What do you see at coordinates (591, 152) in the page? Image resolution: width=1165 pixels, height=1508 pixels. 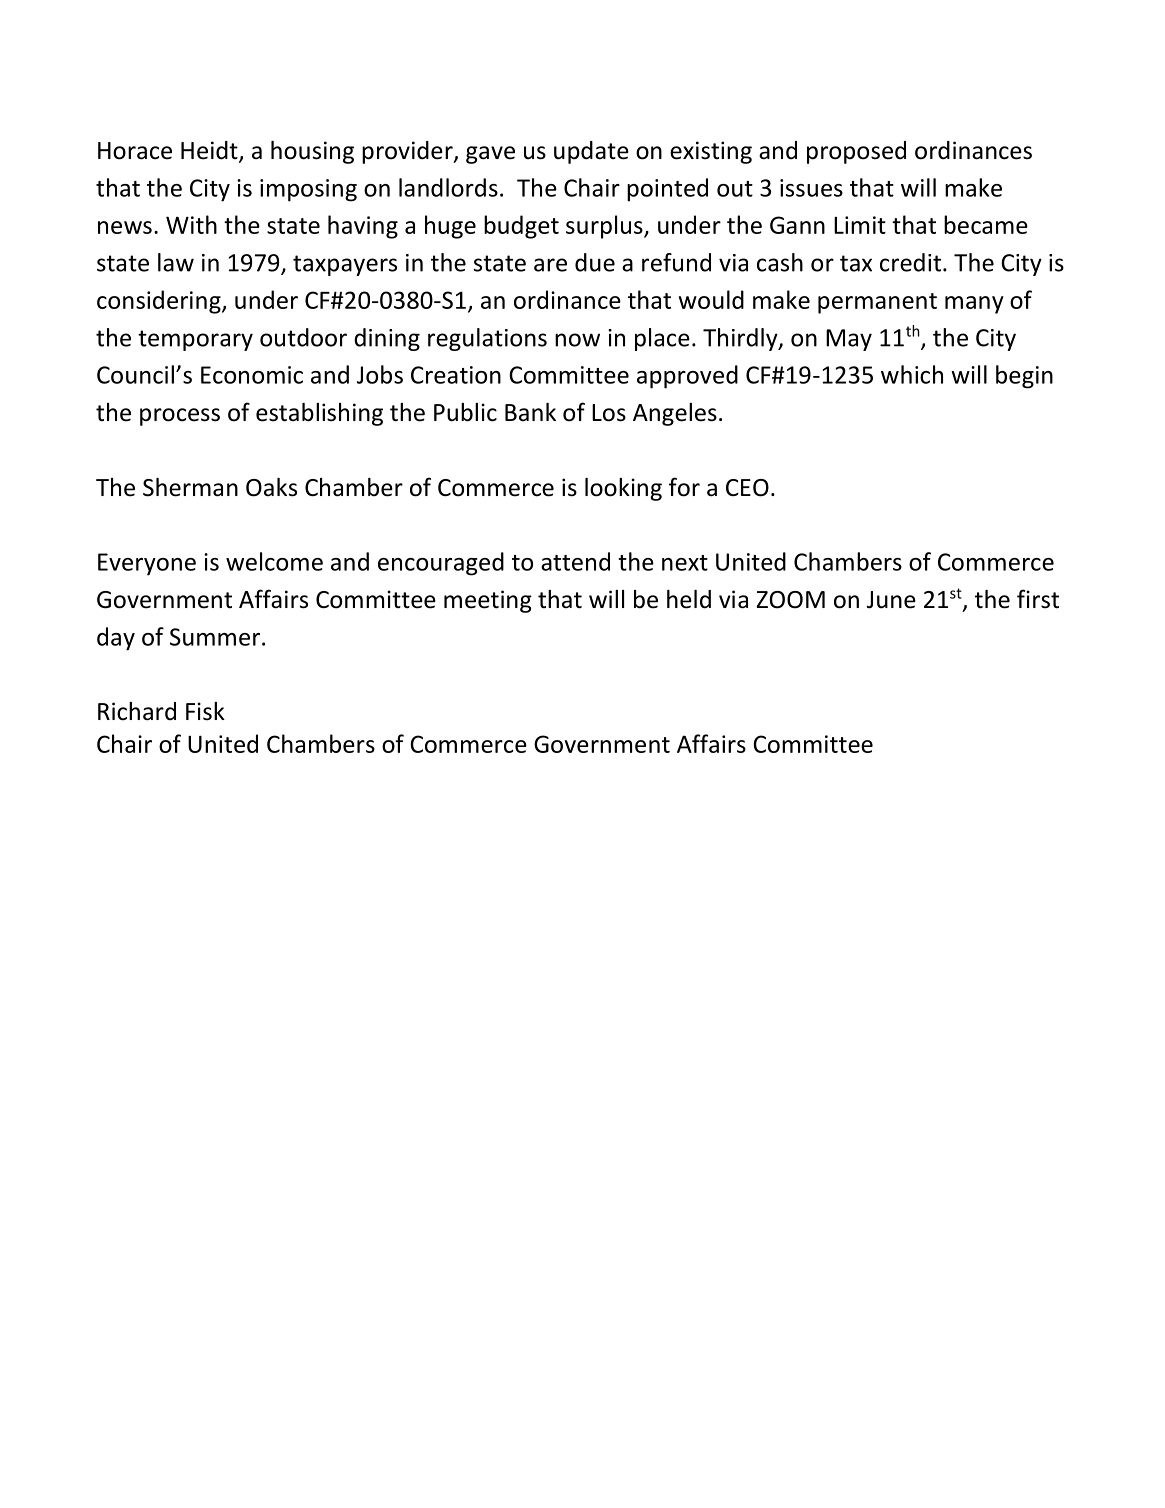 I see `update` at bounding box center [591, 152].
